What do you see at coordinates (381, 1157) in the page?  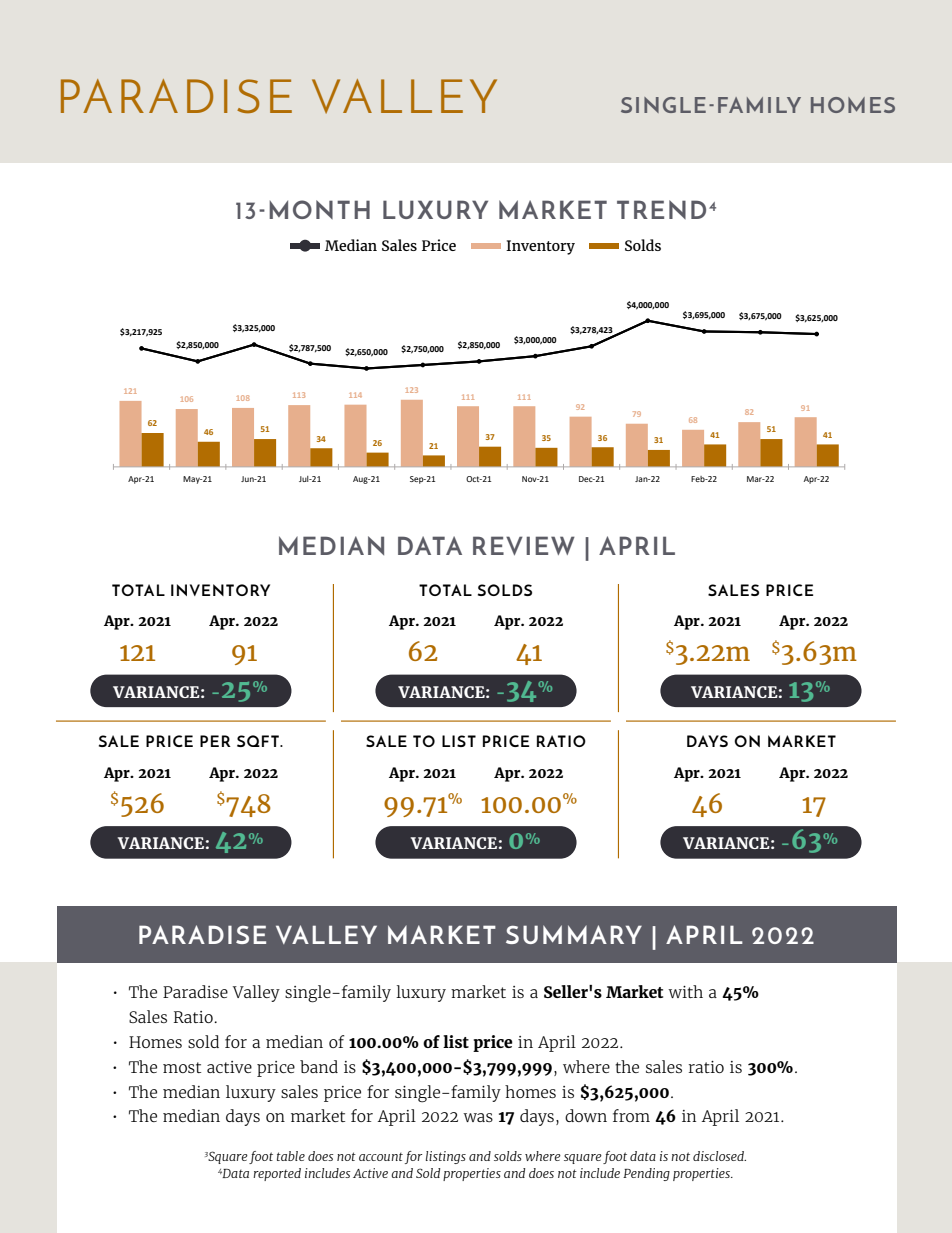 I see `account` at bounding box center [381, 1157].
